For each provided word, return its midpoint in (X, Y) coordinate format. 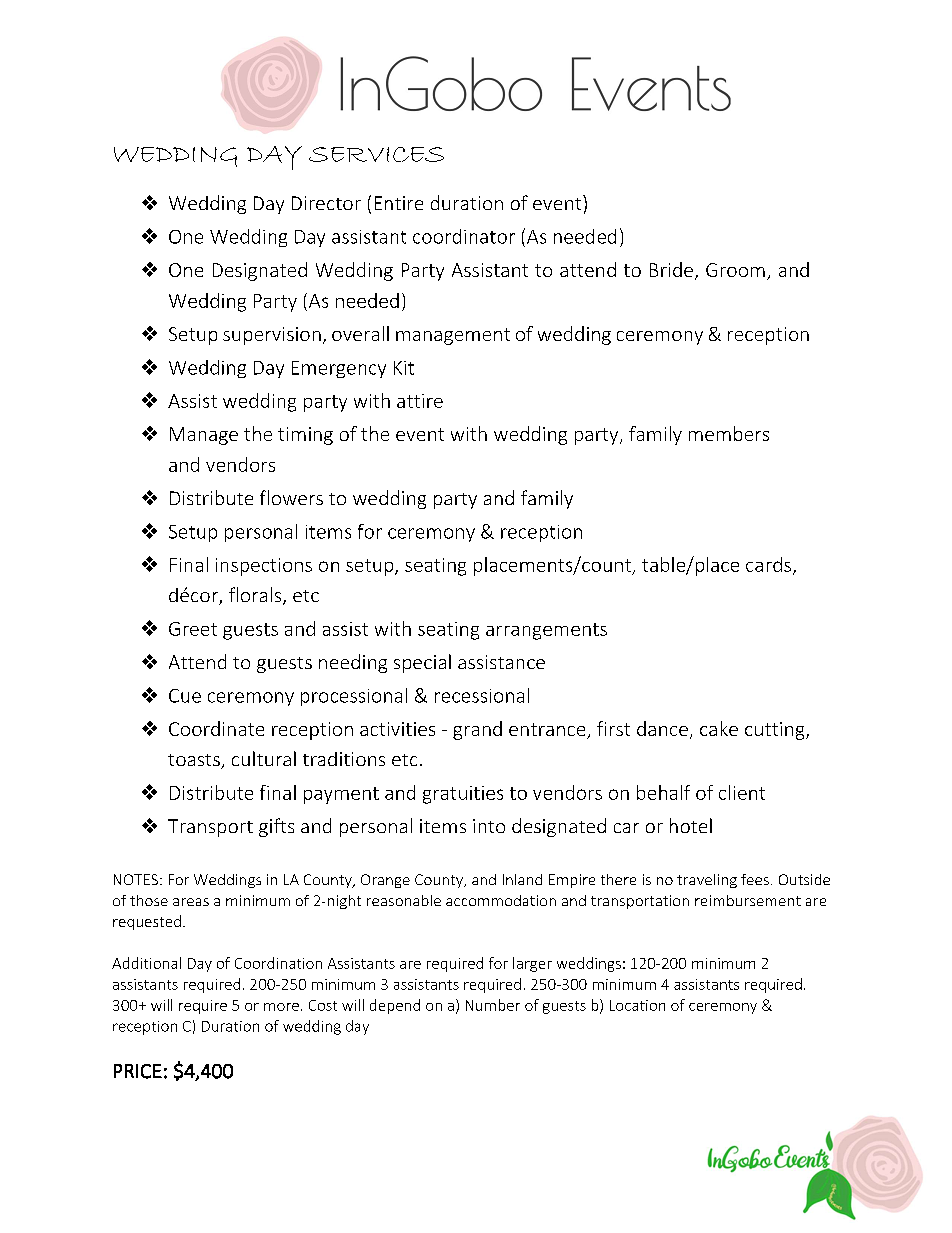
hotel (691, 825)
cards (768, 564)
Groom (735, 270)
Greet (193, 629)
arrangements (546, 631)
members (729, 433)
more (281, 1007)
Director (326, 203)
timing (305, 436)
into (489, 826)
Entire (399, 203)
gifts (276, 827)
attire (420, 401)
